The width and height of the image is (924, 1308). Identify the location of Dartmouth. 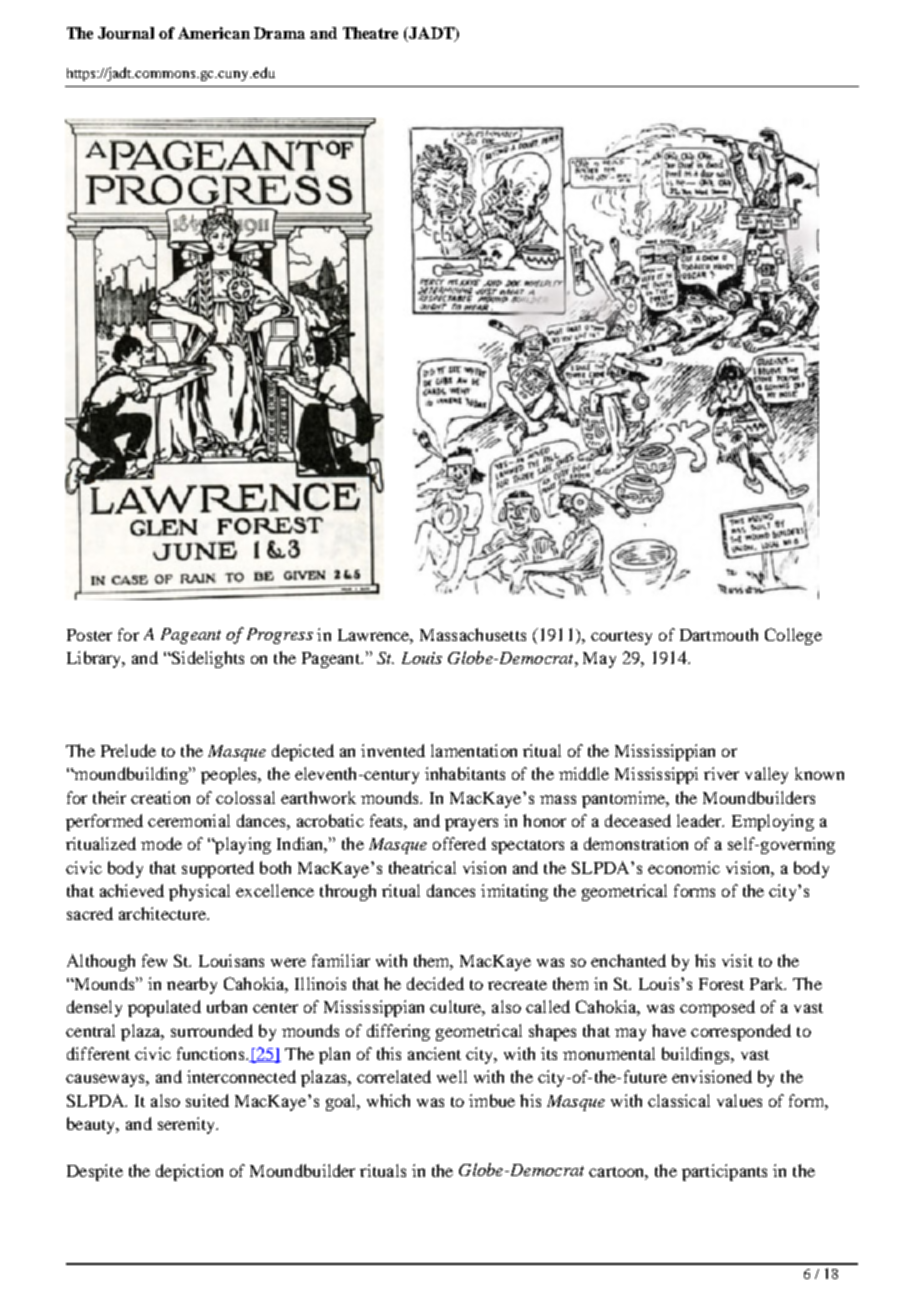
(719, 634).
